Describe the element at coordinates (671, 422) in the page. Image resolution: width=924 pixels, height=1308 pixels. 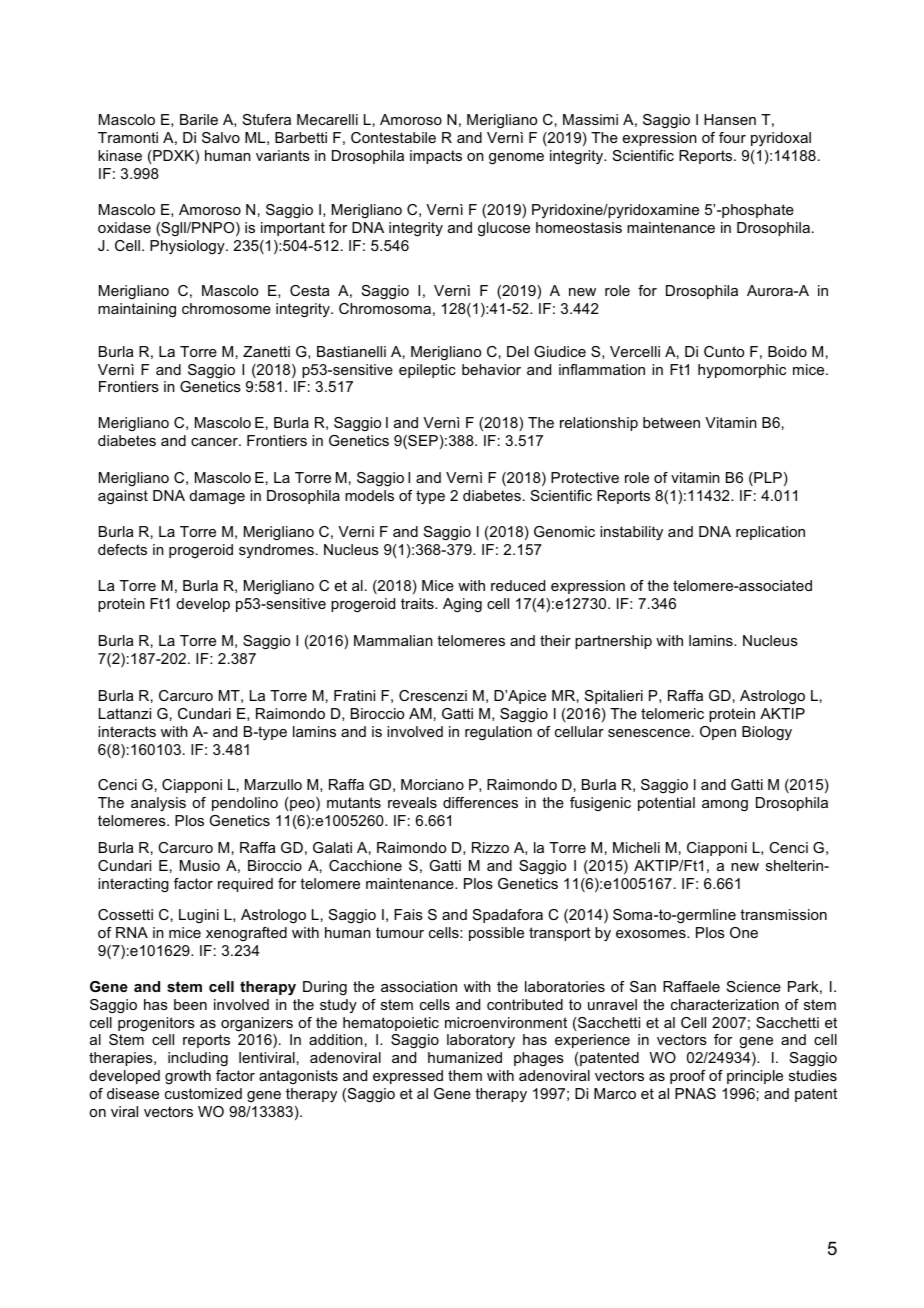
I see `between` at that location.
